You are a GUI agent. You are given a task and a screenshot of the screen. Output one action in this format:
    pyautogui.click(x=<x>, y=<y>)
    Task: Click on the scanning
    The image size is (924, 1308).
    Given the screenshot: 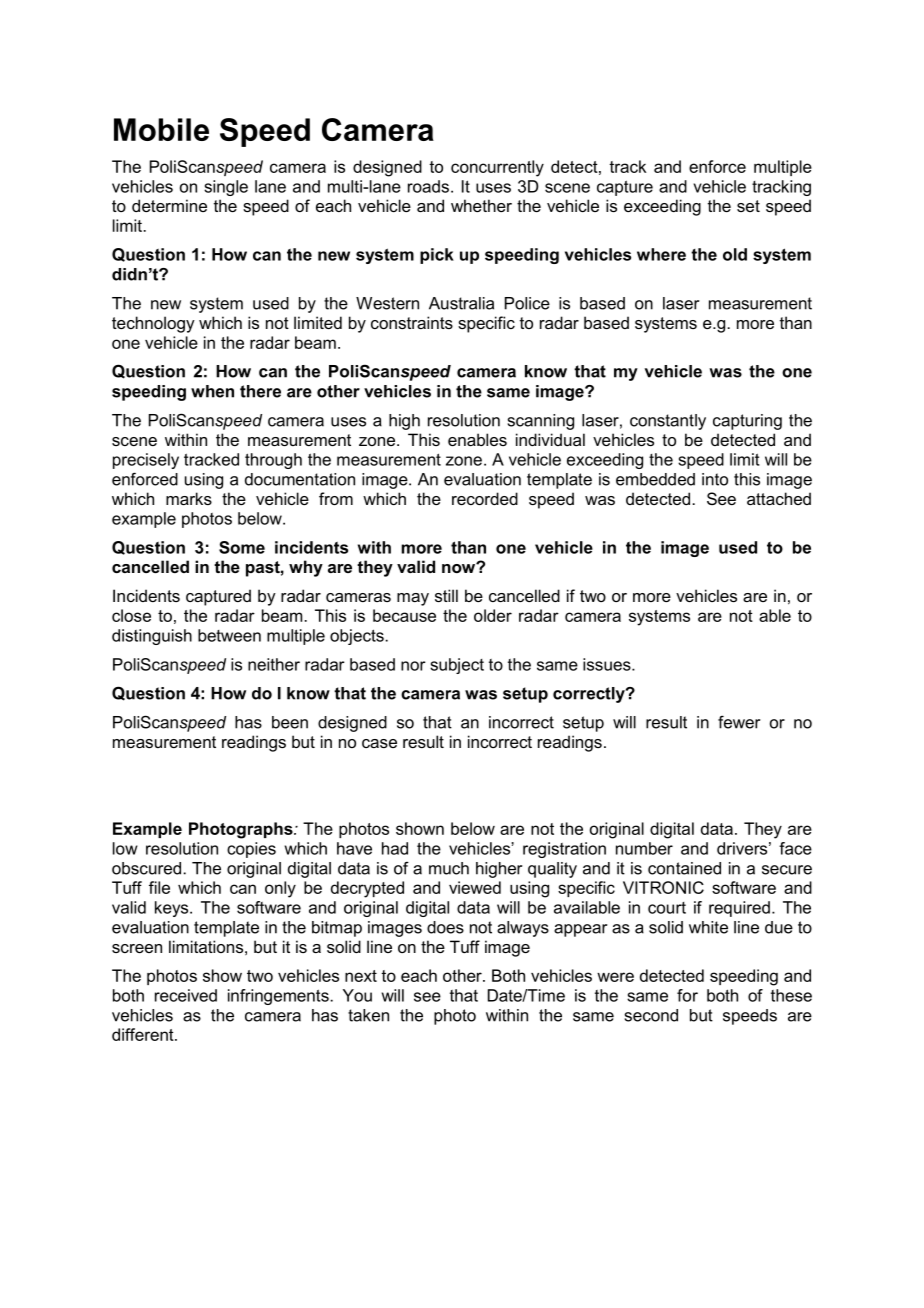 What is the action you would take?
    pyautogui.click(x=541, y=422)
